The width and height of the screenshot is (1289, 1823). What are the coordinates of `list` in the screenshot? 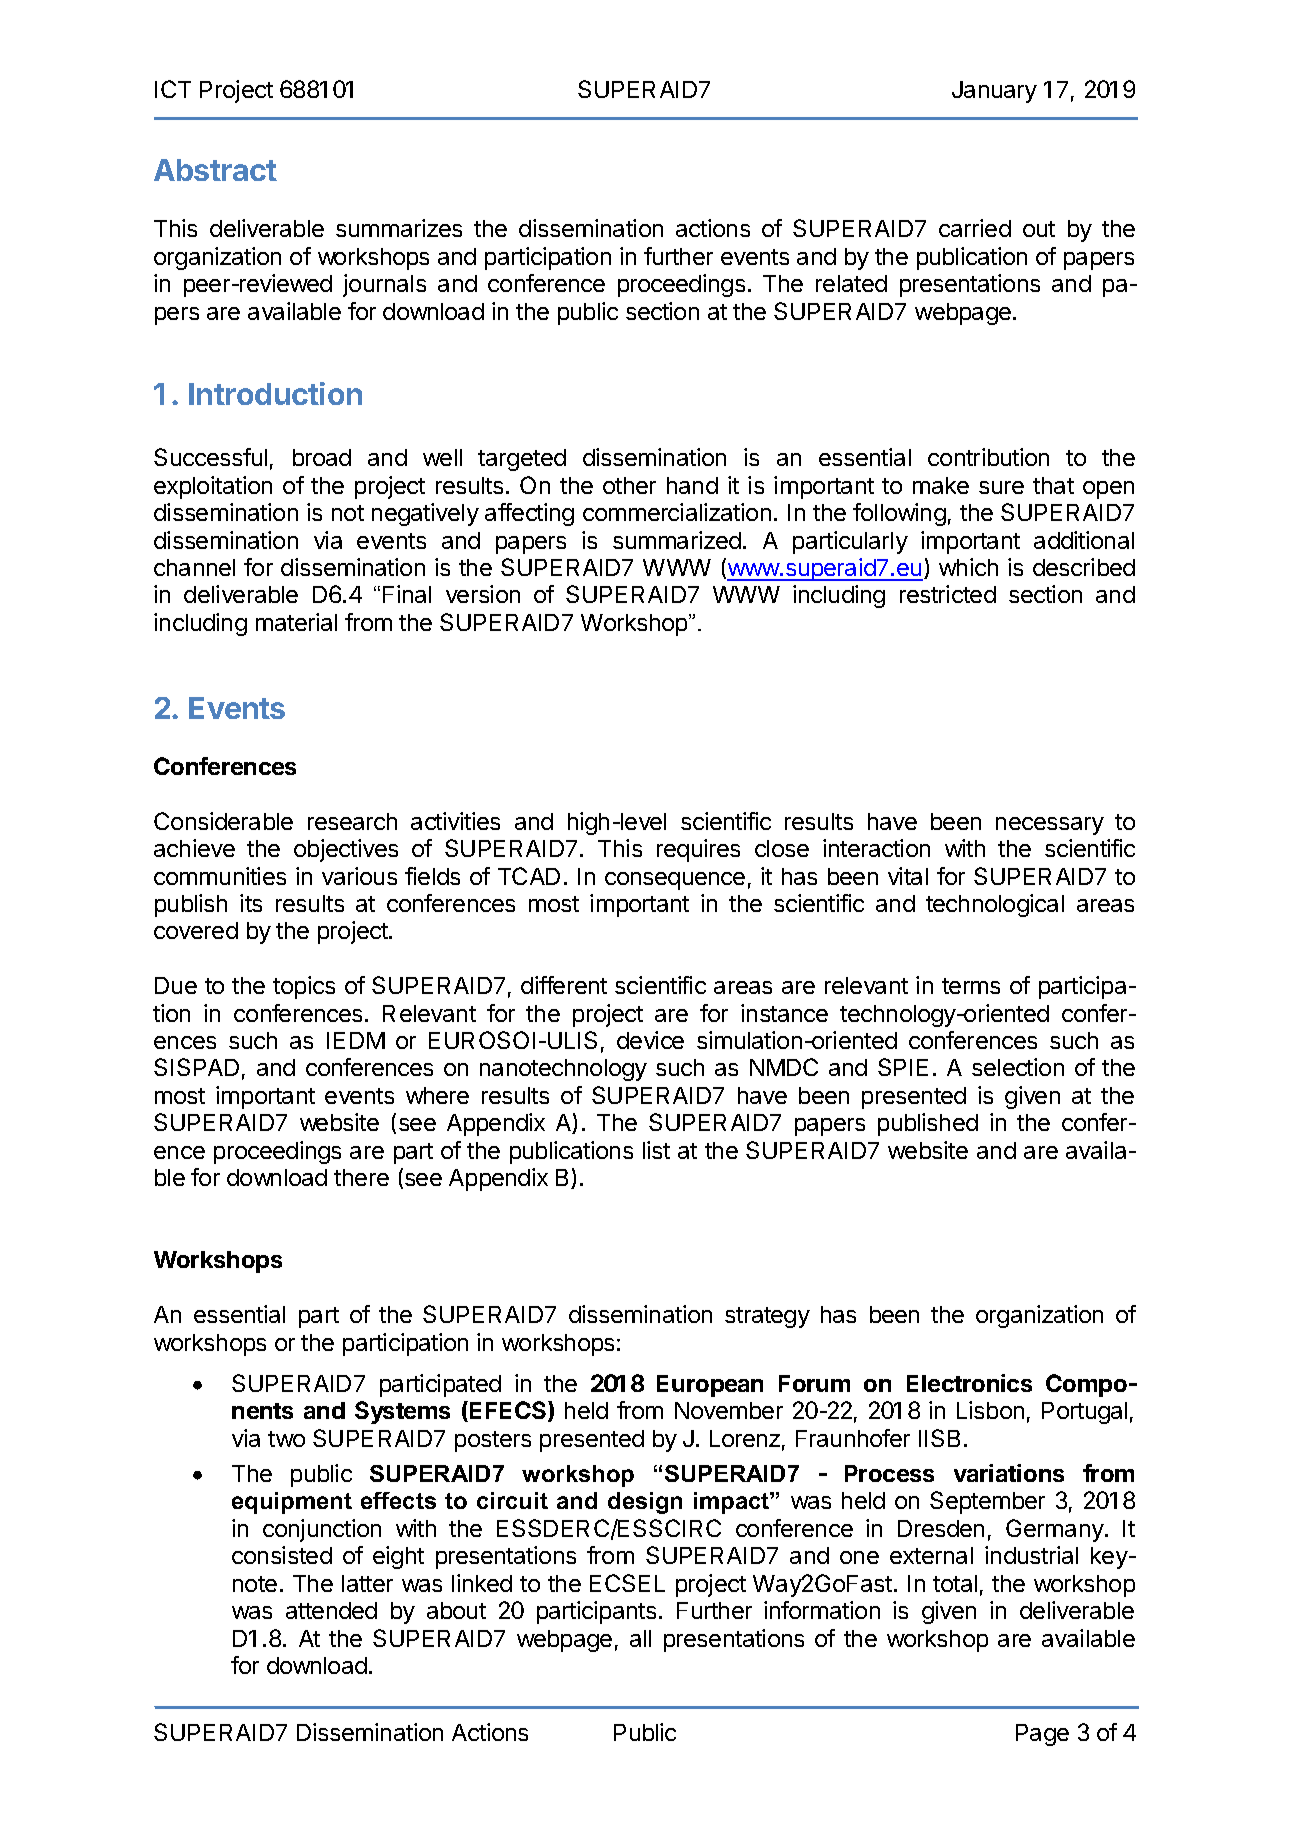 It's located at (656, 1150).
